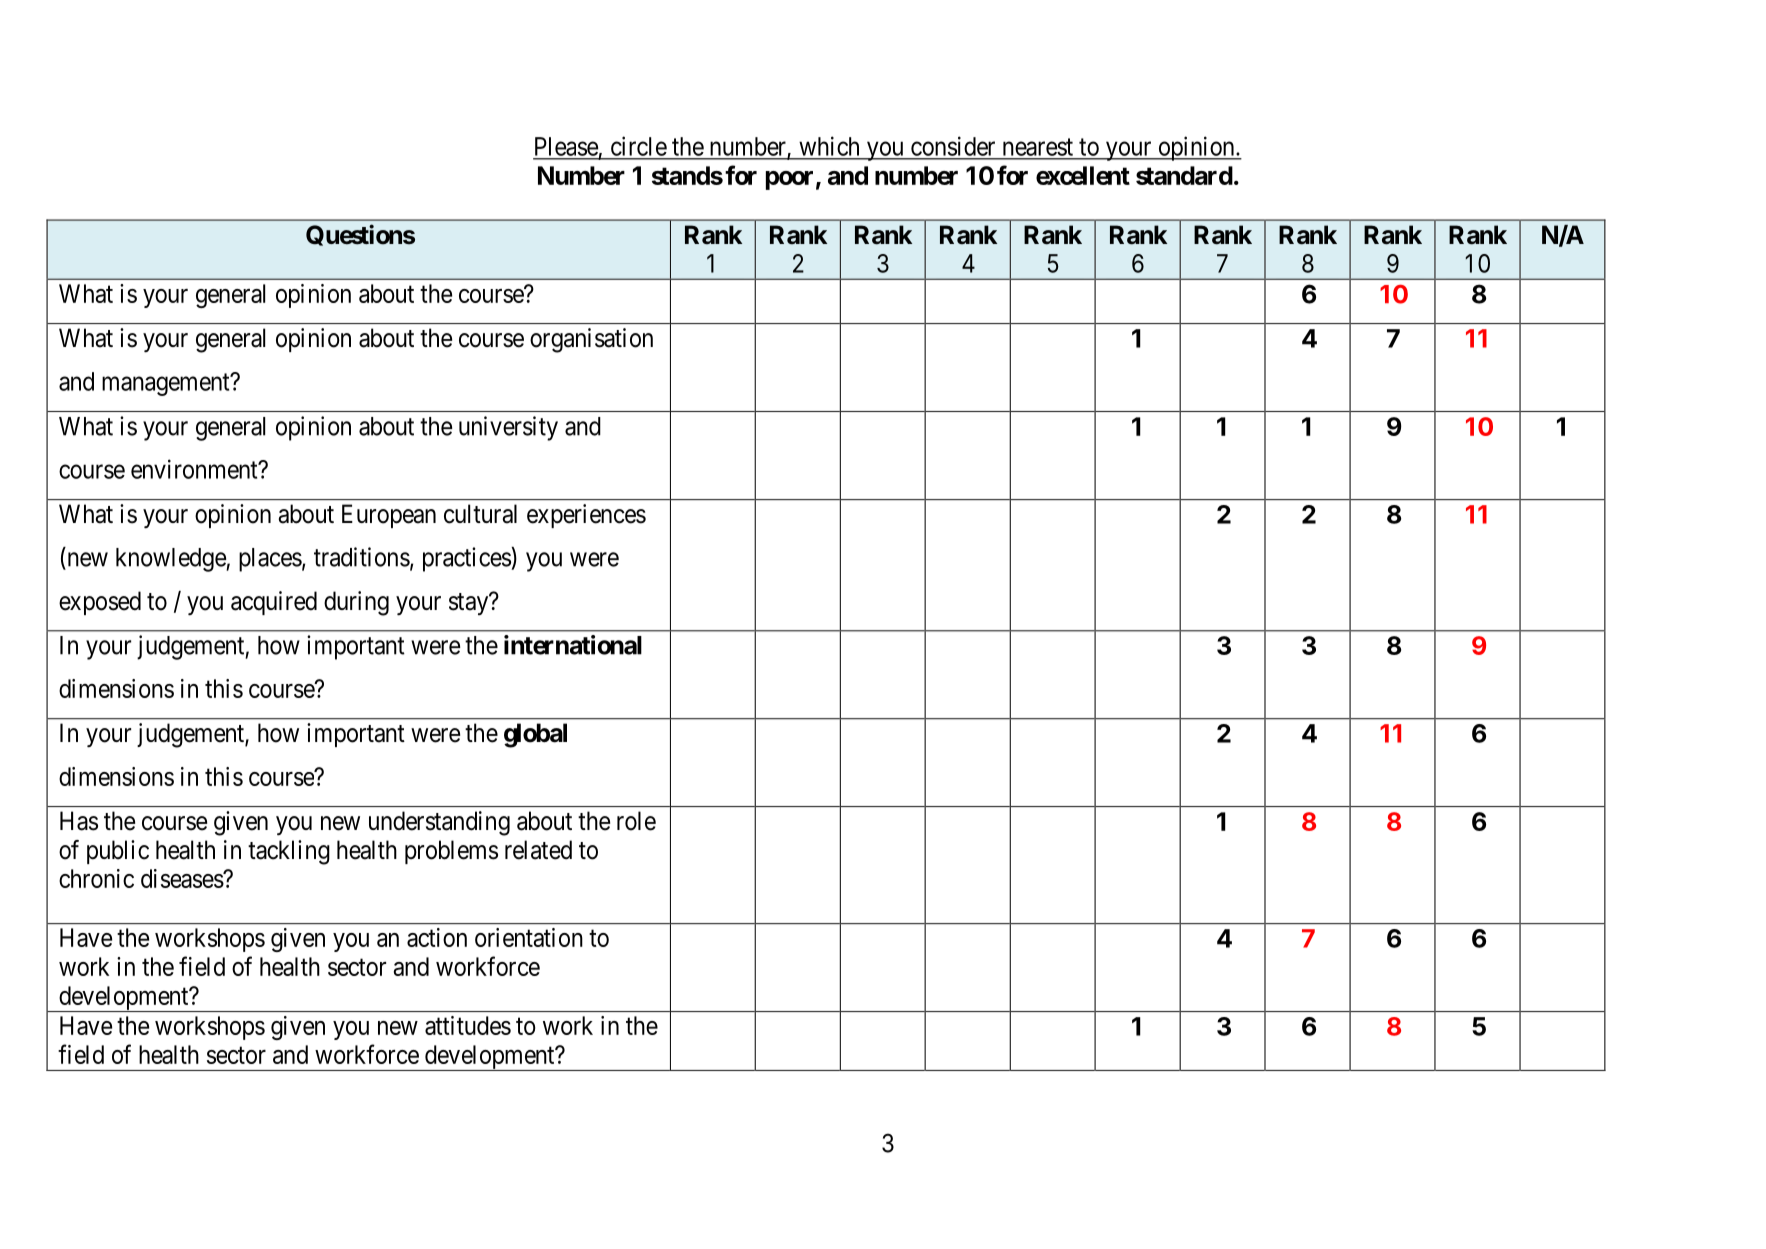 This page has height=1249, width=1766. What do you see at coordinates (96, 878) in the page?
I see `chronic` at bounding box center [96, 878].
